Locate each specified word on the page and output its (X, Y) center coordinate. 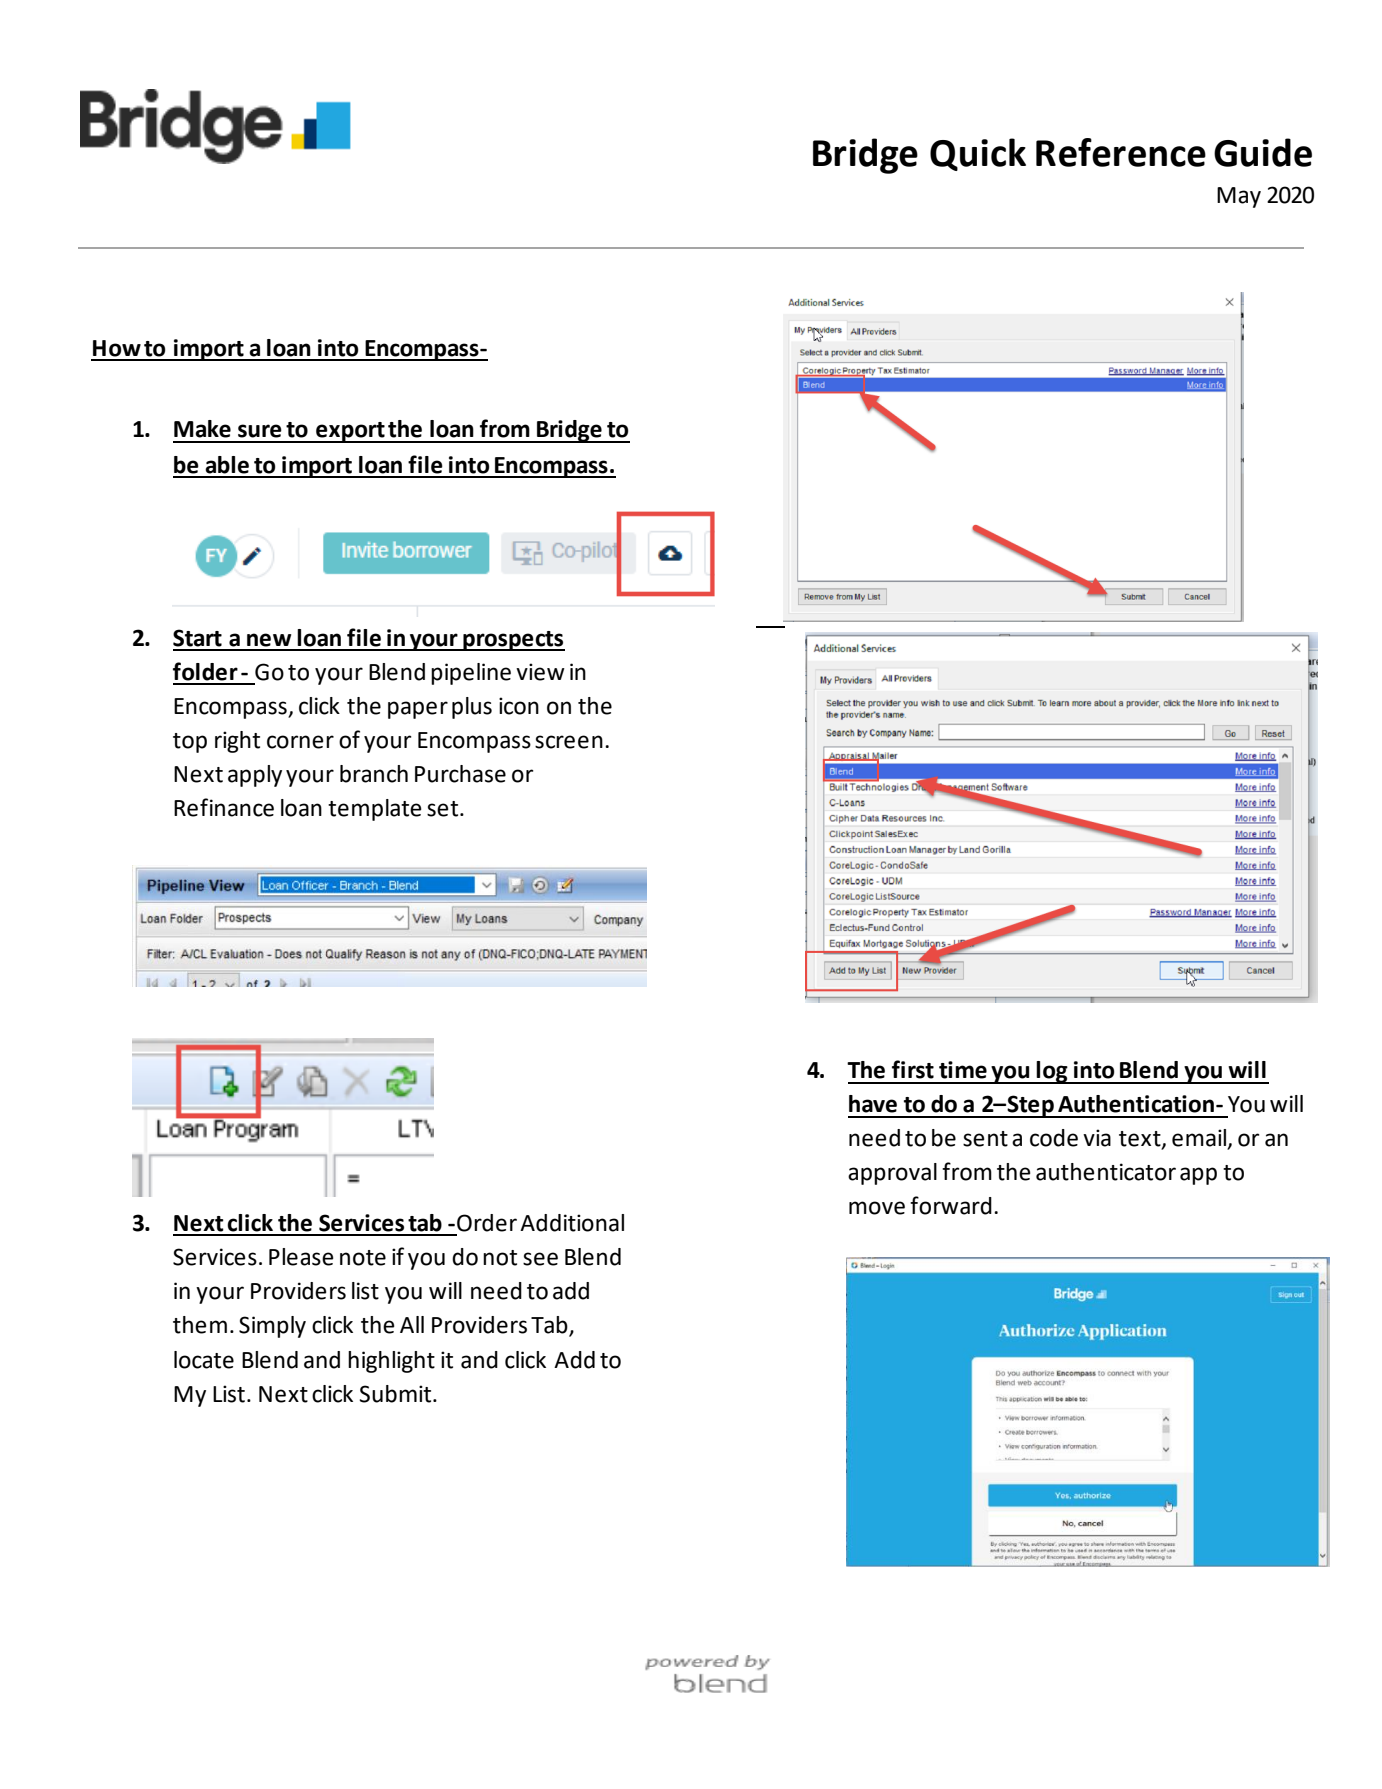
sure (260, 431)
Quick (978, 154)
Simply (272, 1327)
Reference (1121, 152)
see (540, 1259)
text (1141, 1140)
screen (569, 742)
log (1052, 1072)
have (873, 1104)
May (1239, 197)
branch (374, 774)
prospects (513, 641)
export (350, 432)
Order (487, 1223)
